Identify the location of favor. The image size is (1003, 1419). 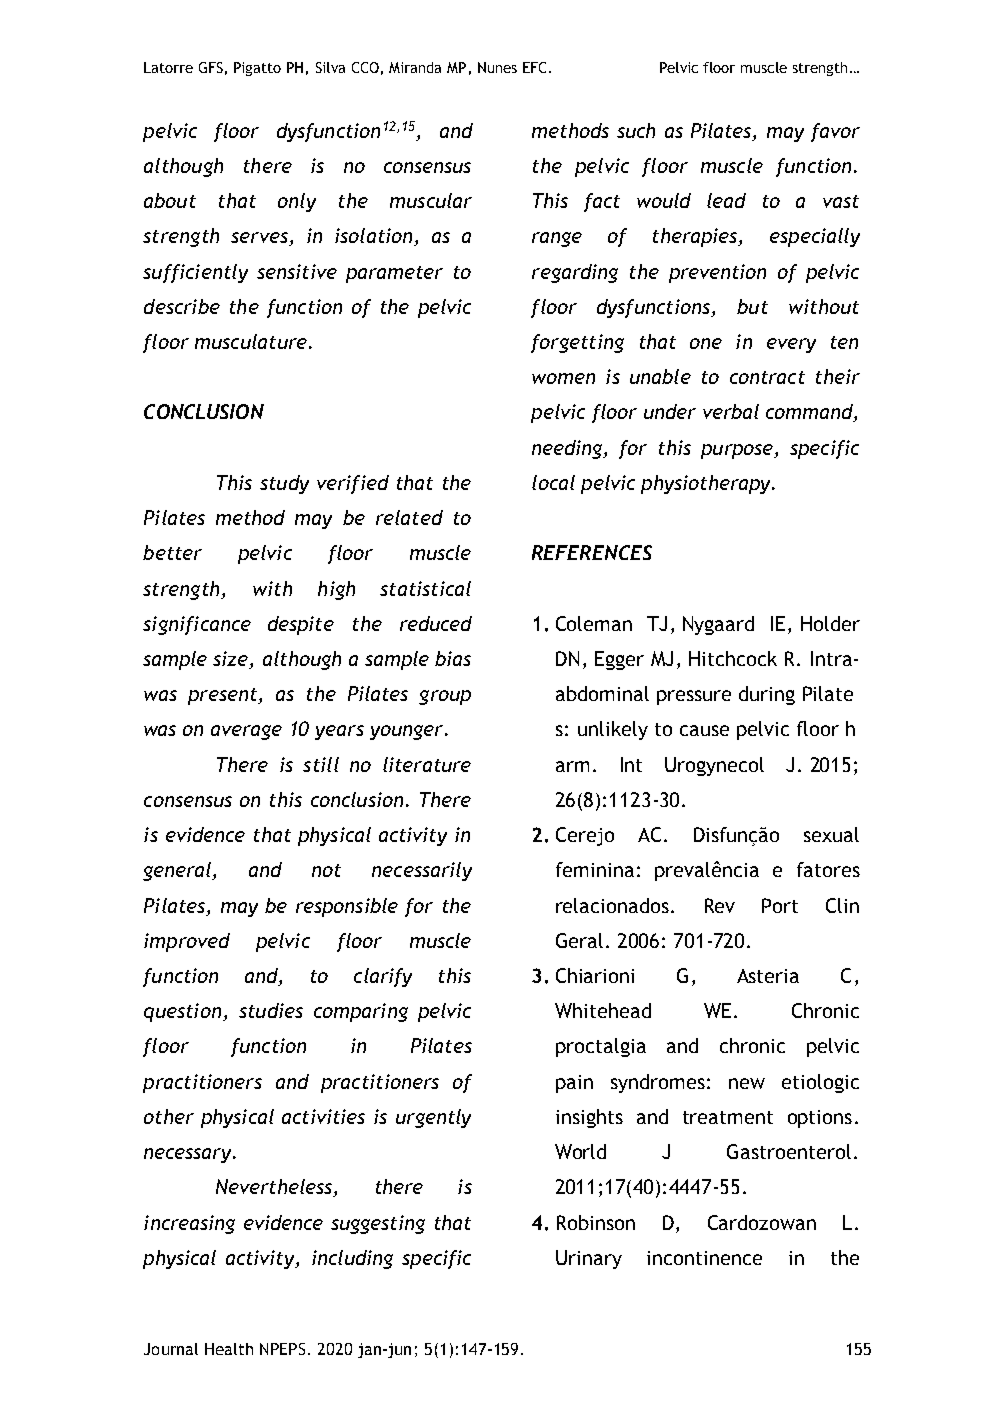
(835, 132).
